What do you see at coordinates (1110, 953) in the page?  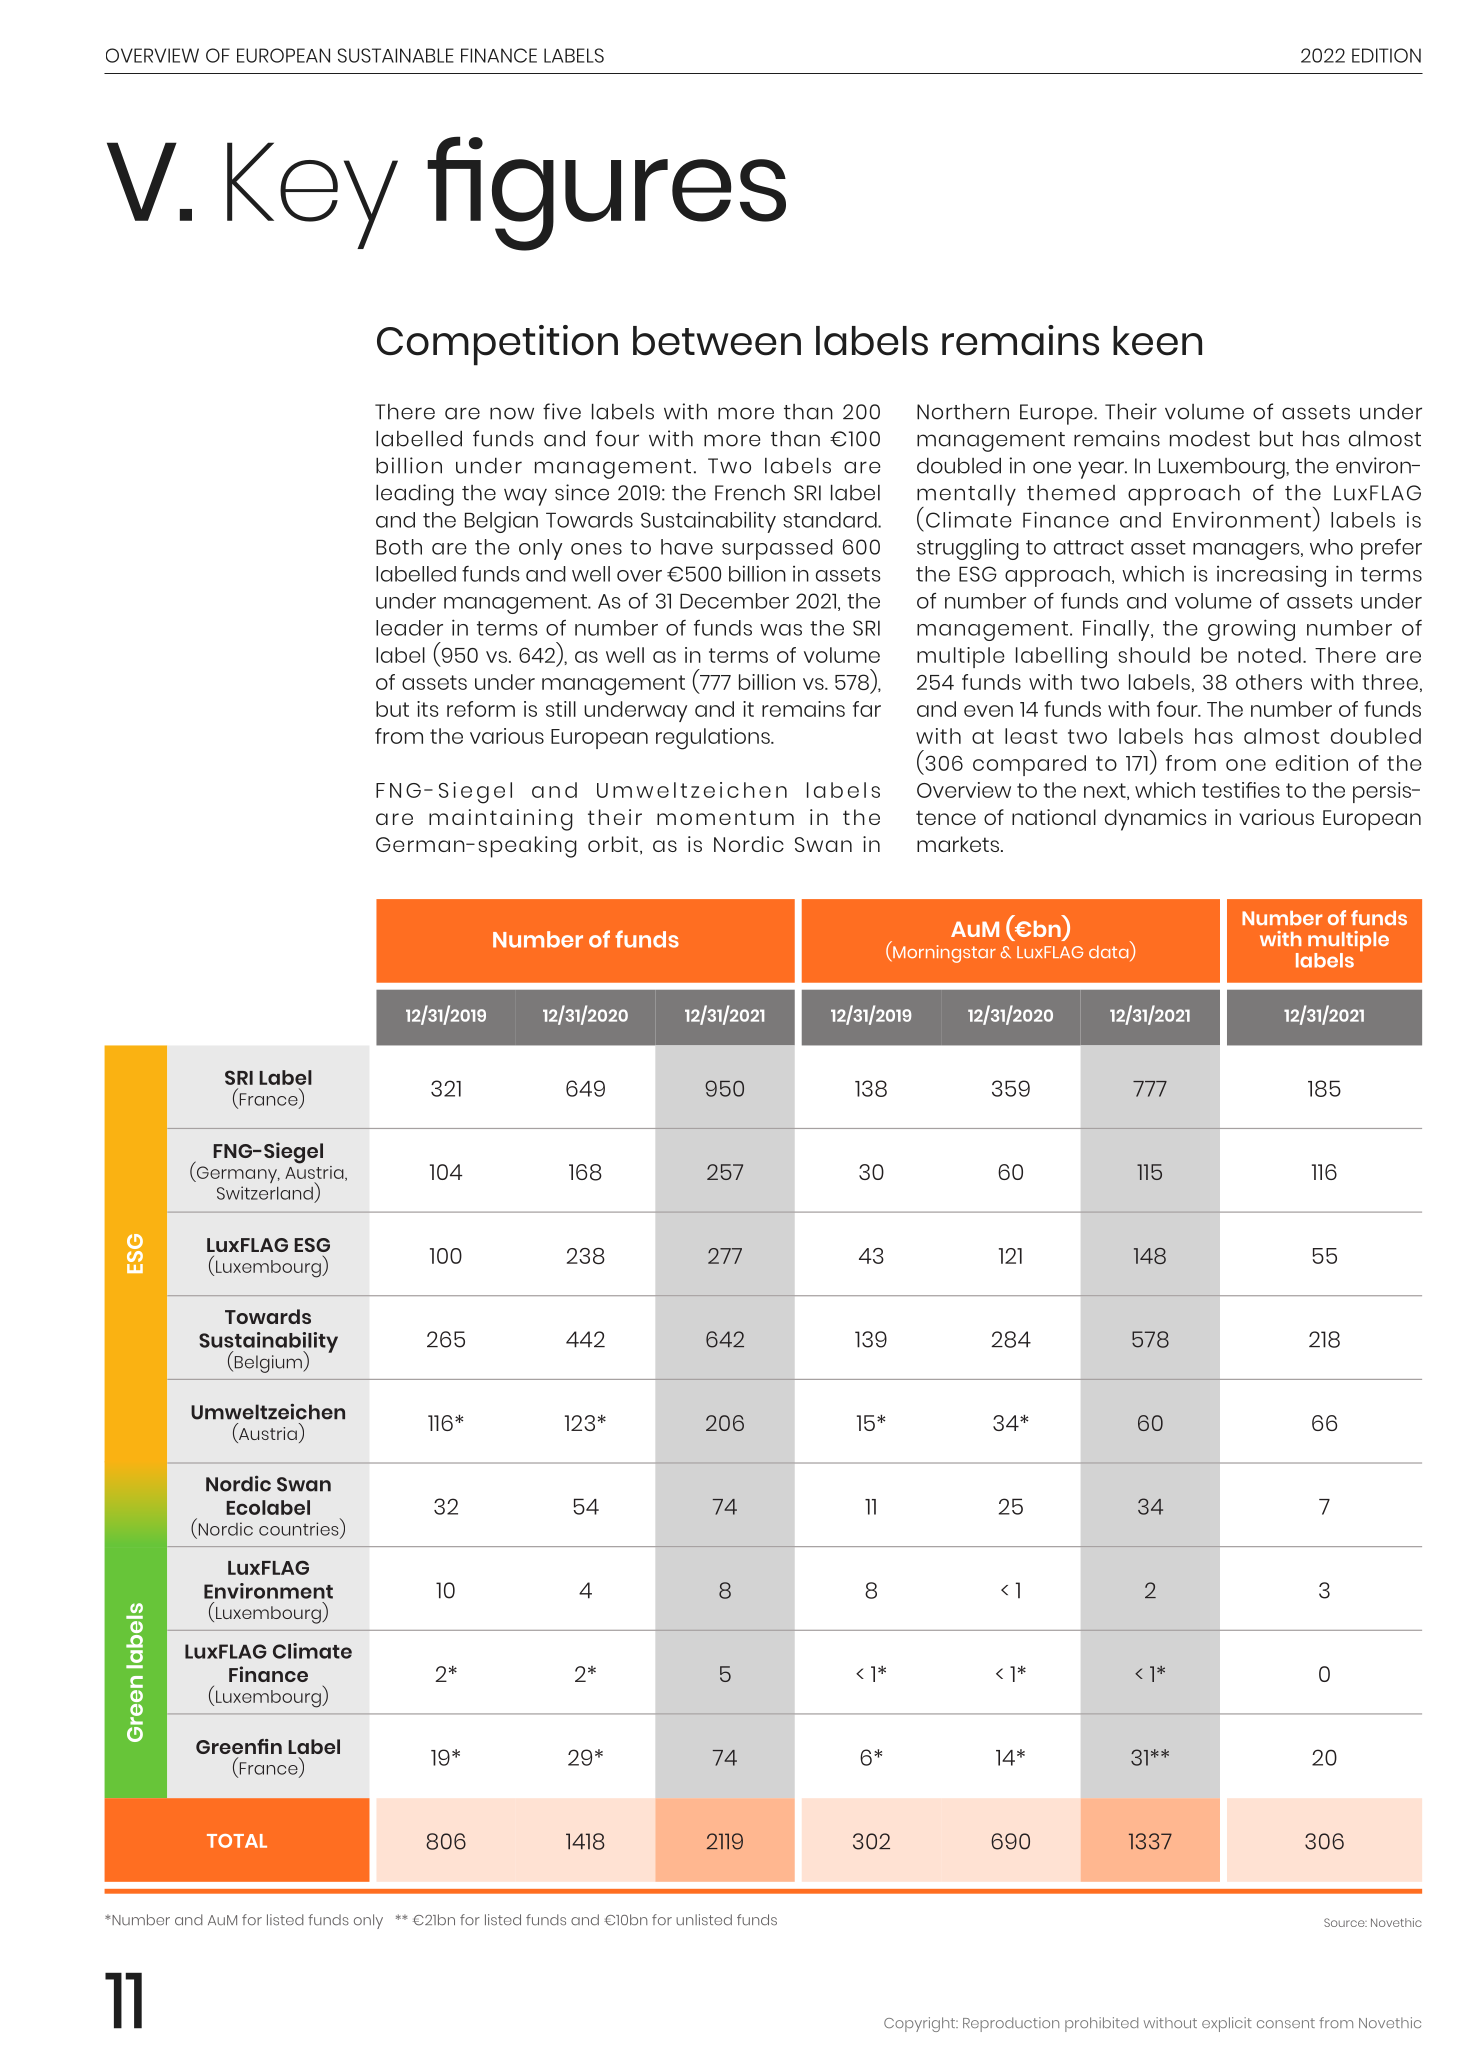 I see `data` at bounding box center [1110, 953].
